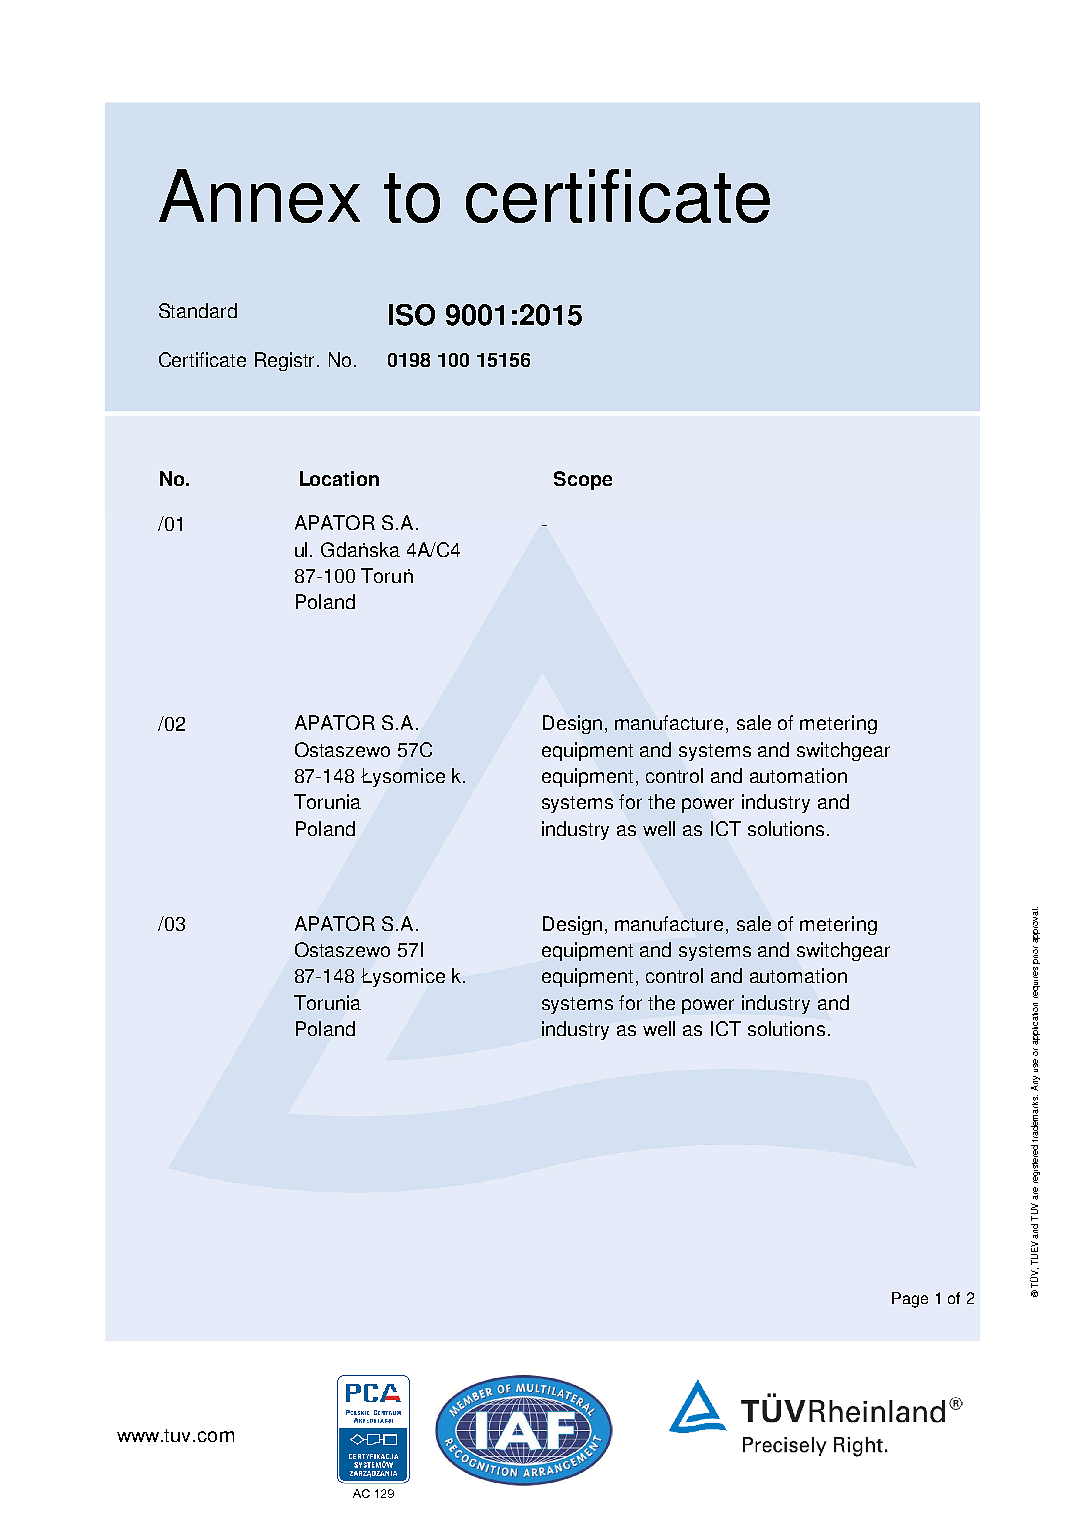 The width and height of the screenshot is (1076, 1523). Describe the element at coordinates (339, 478) in the screenshot. I see `Location` at that location.
